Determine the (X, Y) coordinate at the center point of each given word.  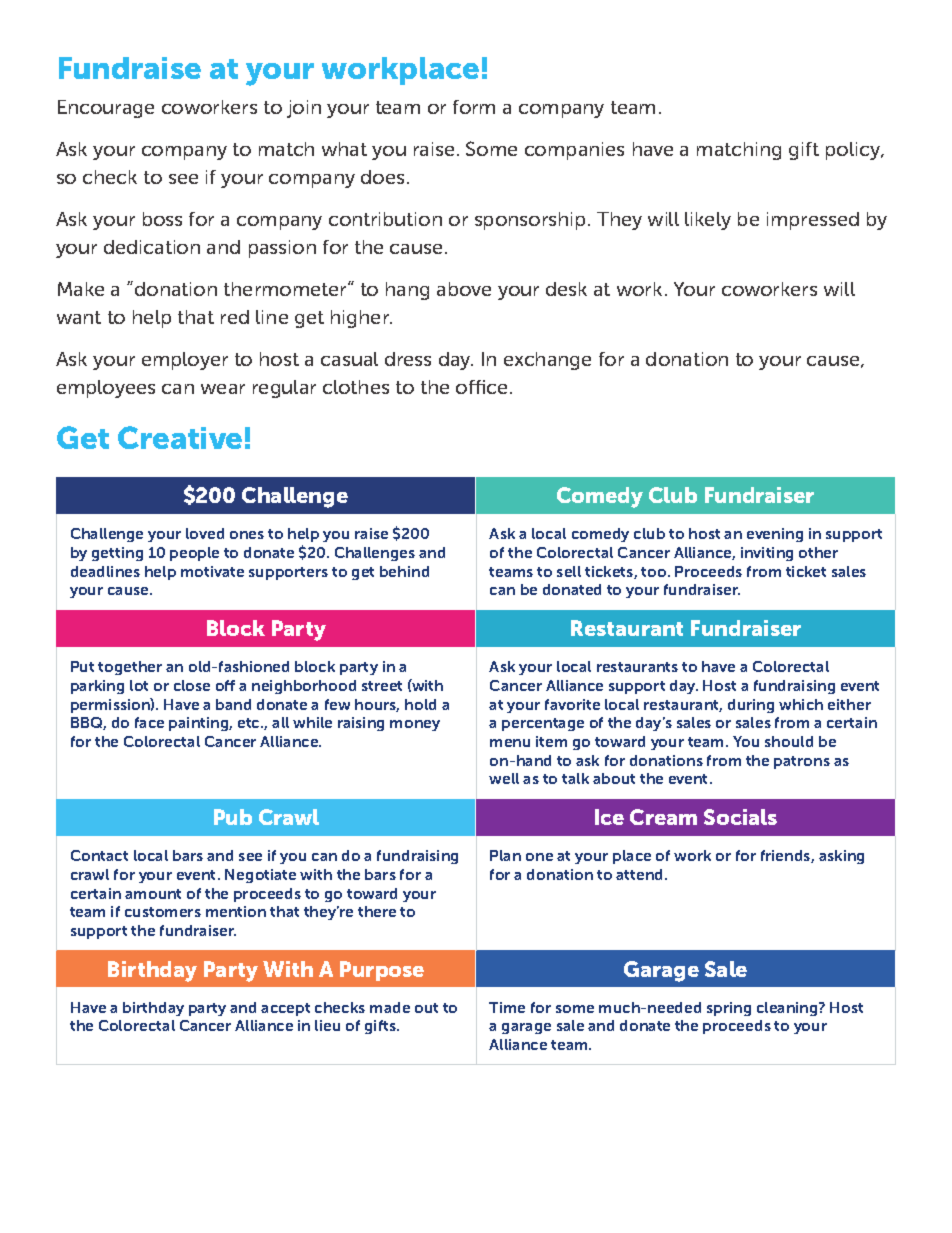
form (474, 107)
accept (285, 1009)
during (751, 706)
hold (420, 704)
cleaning (788, 1009)
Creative (180, 437)
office (481, 387)
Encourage (106, 109)
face (149, 722)
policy (855, 151)
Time (507, 1007)
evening (775, 535)
